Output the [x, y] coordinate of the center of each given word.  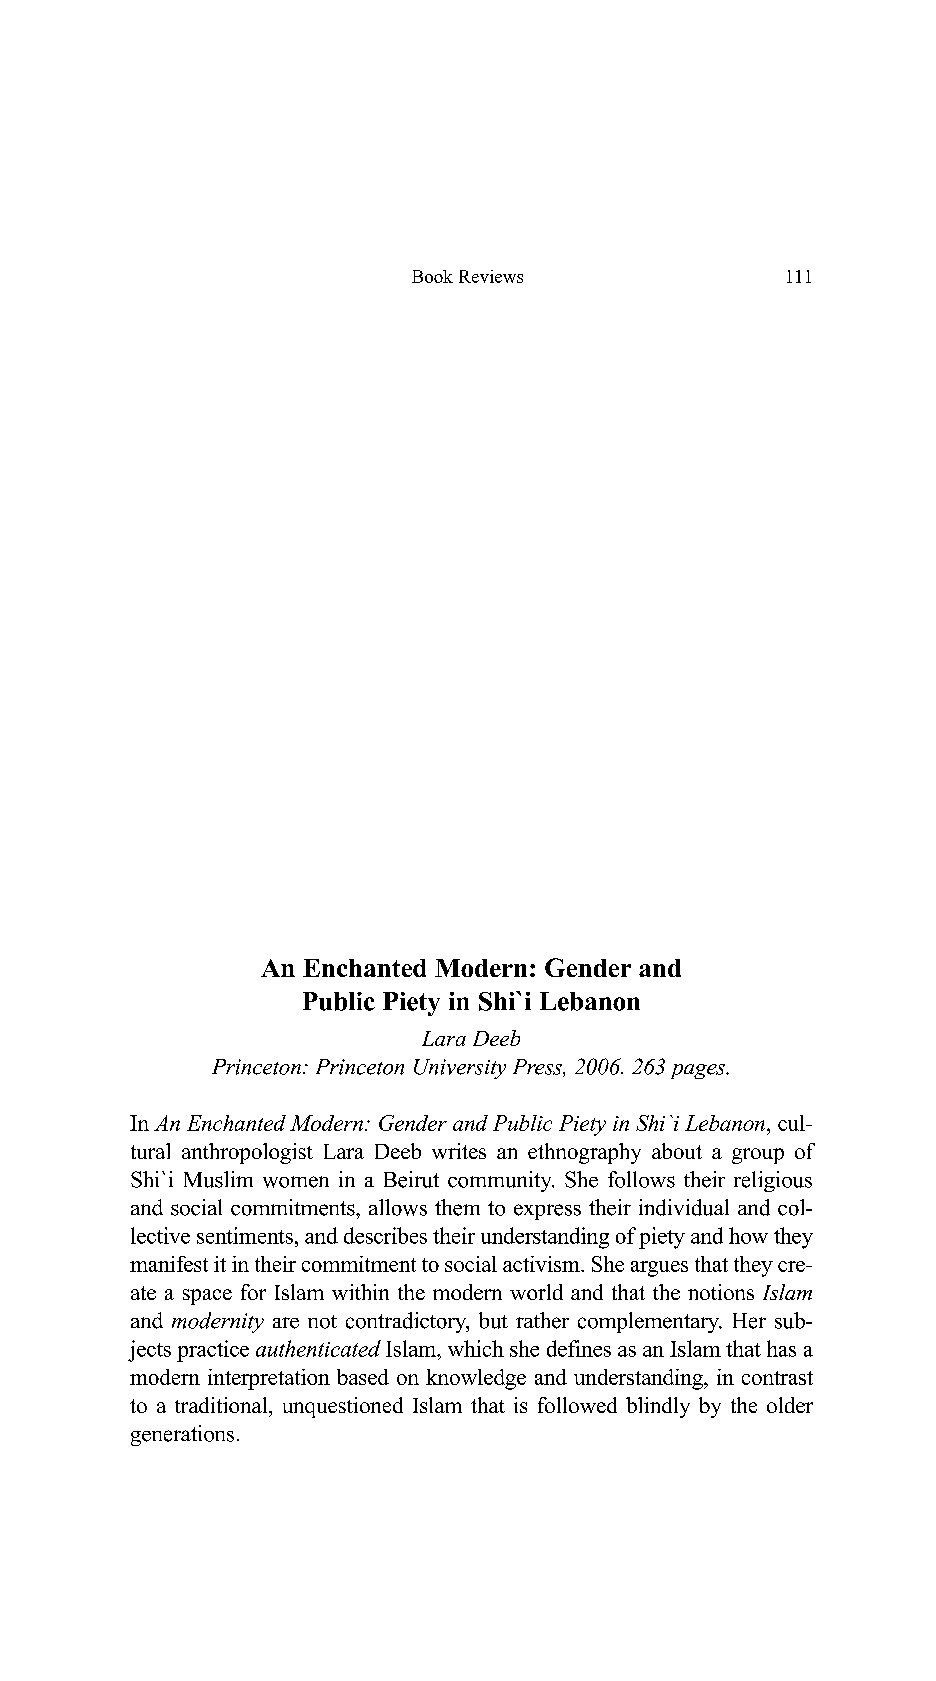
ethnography [584, 1153]
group [758, 1156]
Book [432, 276]
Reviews [491, 276]
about [677, 1151]
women [296, 1182]
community [501, 1181]
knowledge [476, 1379]
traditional [222, 1405]
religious [773, 1181]
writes [459, 1151]
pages [699, 1071]
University [460, 1069]
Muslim [218, 1179]
